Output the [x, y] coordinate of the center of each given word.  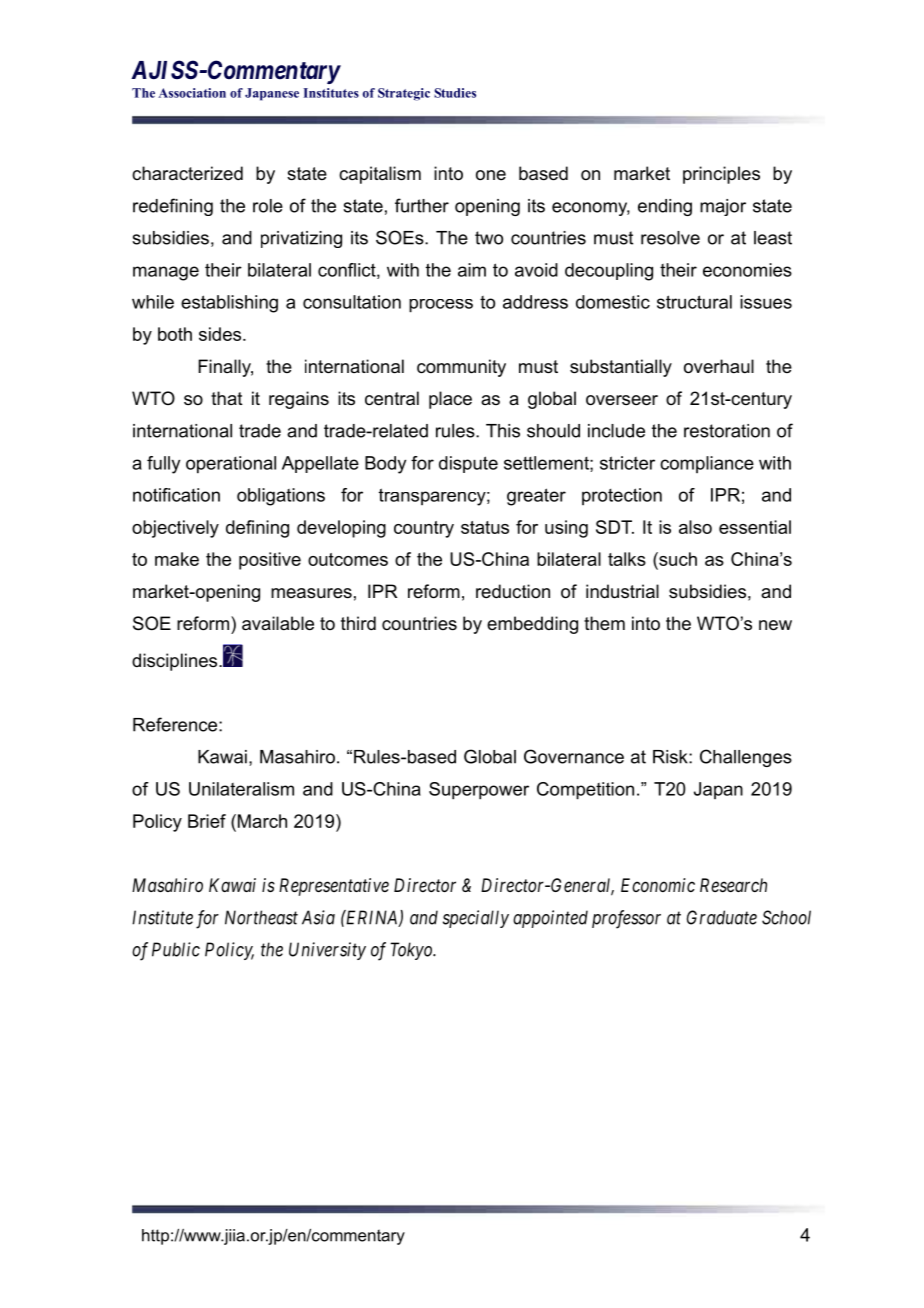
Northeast [261, 917]
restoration [727, 431]
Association [192, 93]
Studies [455, 93]
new [775, 625]
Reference [176, 724]
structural [694, 302]
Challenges [746, 758]
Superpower [479, 791]
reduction [513, 591]
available [278, 623]
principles [721, 175]
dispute [468, 464]
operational [231, 465]
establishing [229, 304]
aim [472, 270]
